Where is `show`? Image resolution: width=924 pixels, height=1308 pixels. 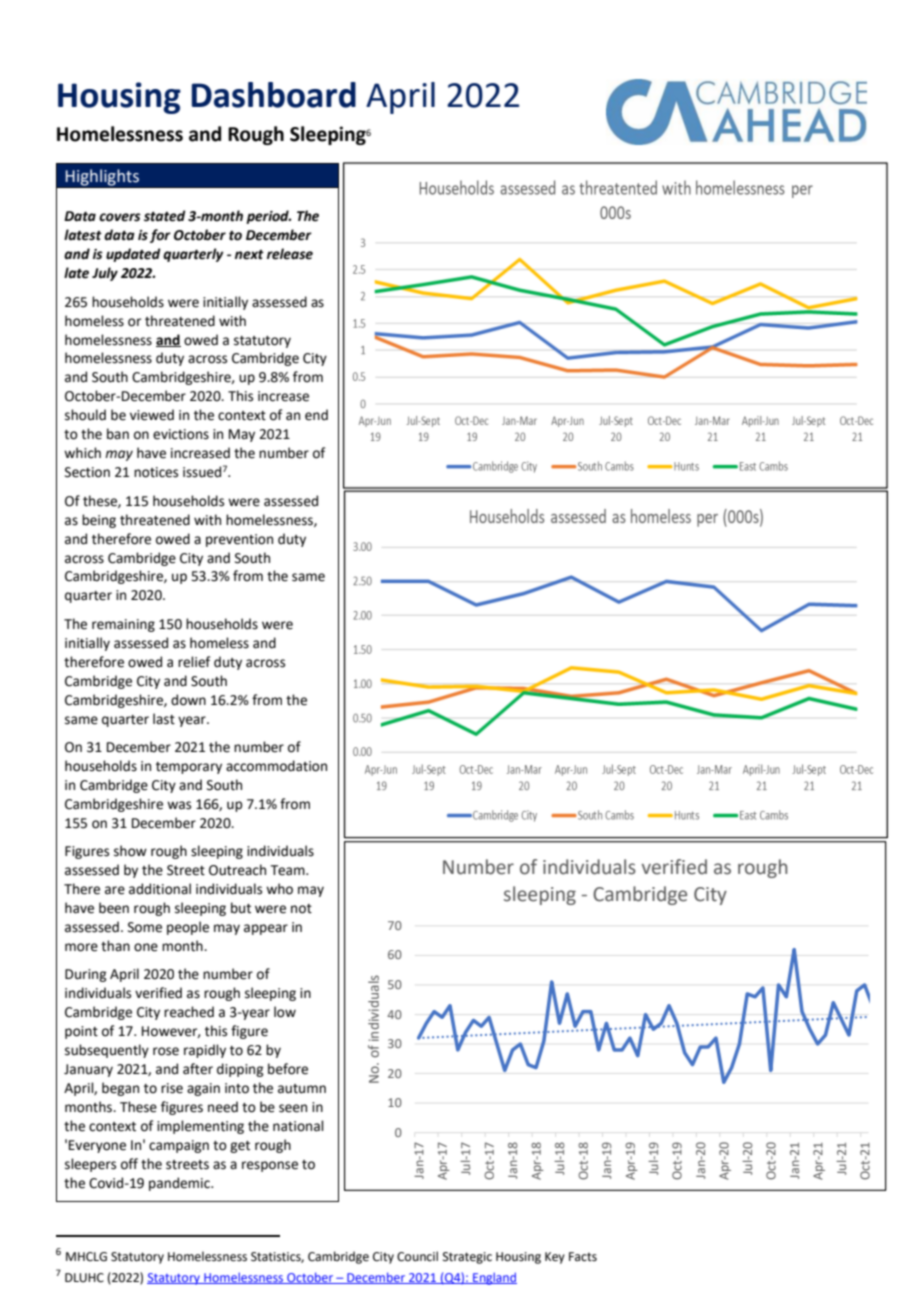 show is located at coordinates (130, 851).
